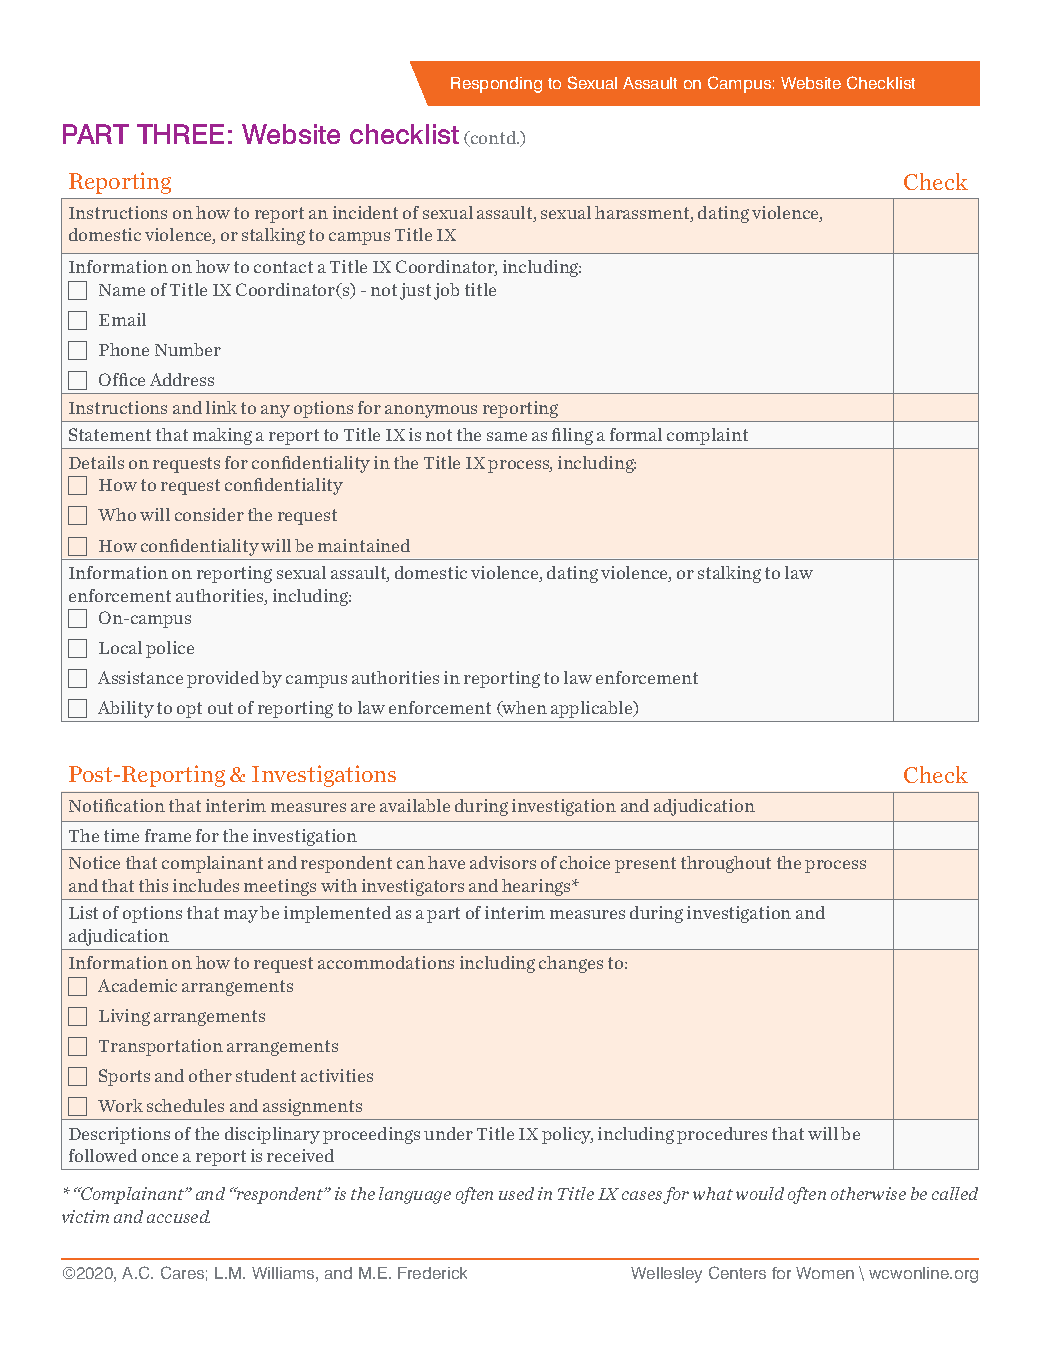 The height and width of the screenshot is (1347, 1041). What do you see at coordinates (180, 134) in the screenshot?
I see `THREE` at bounding box center [180, 134].
